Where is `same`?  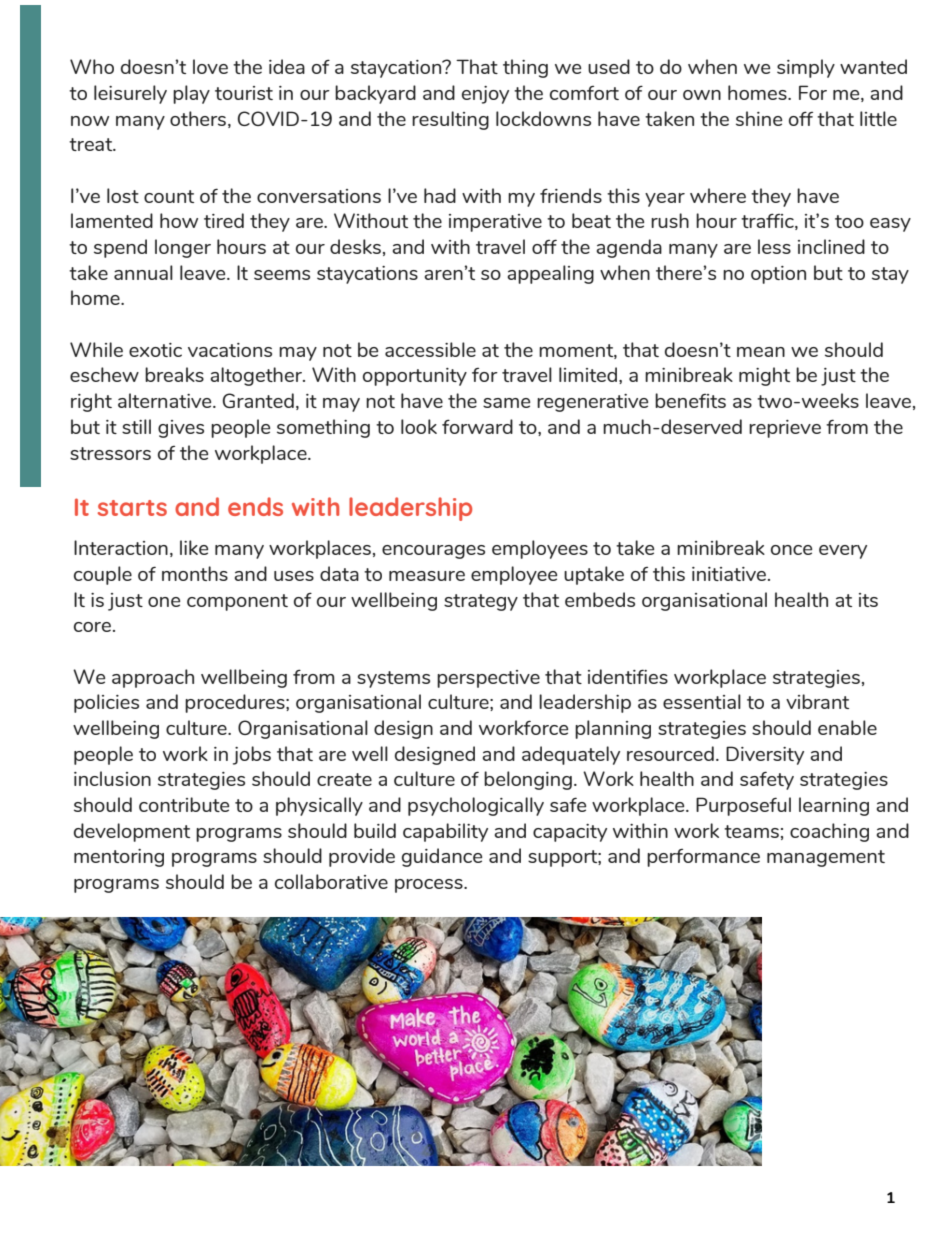 same is located at coordinates (506, 403).
